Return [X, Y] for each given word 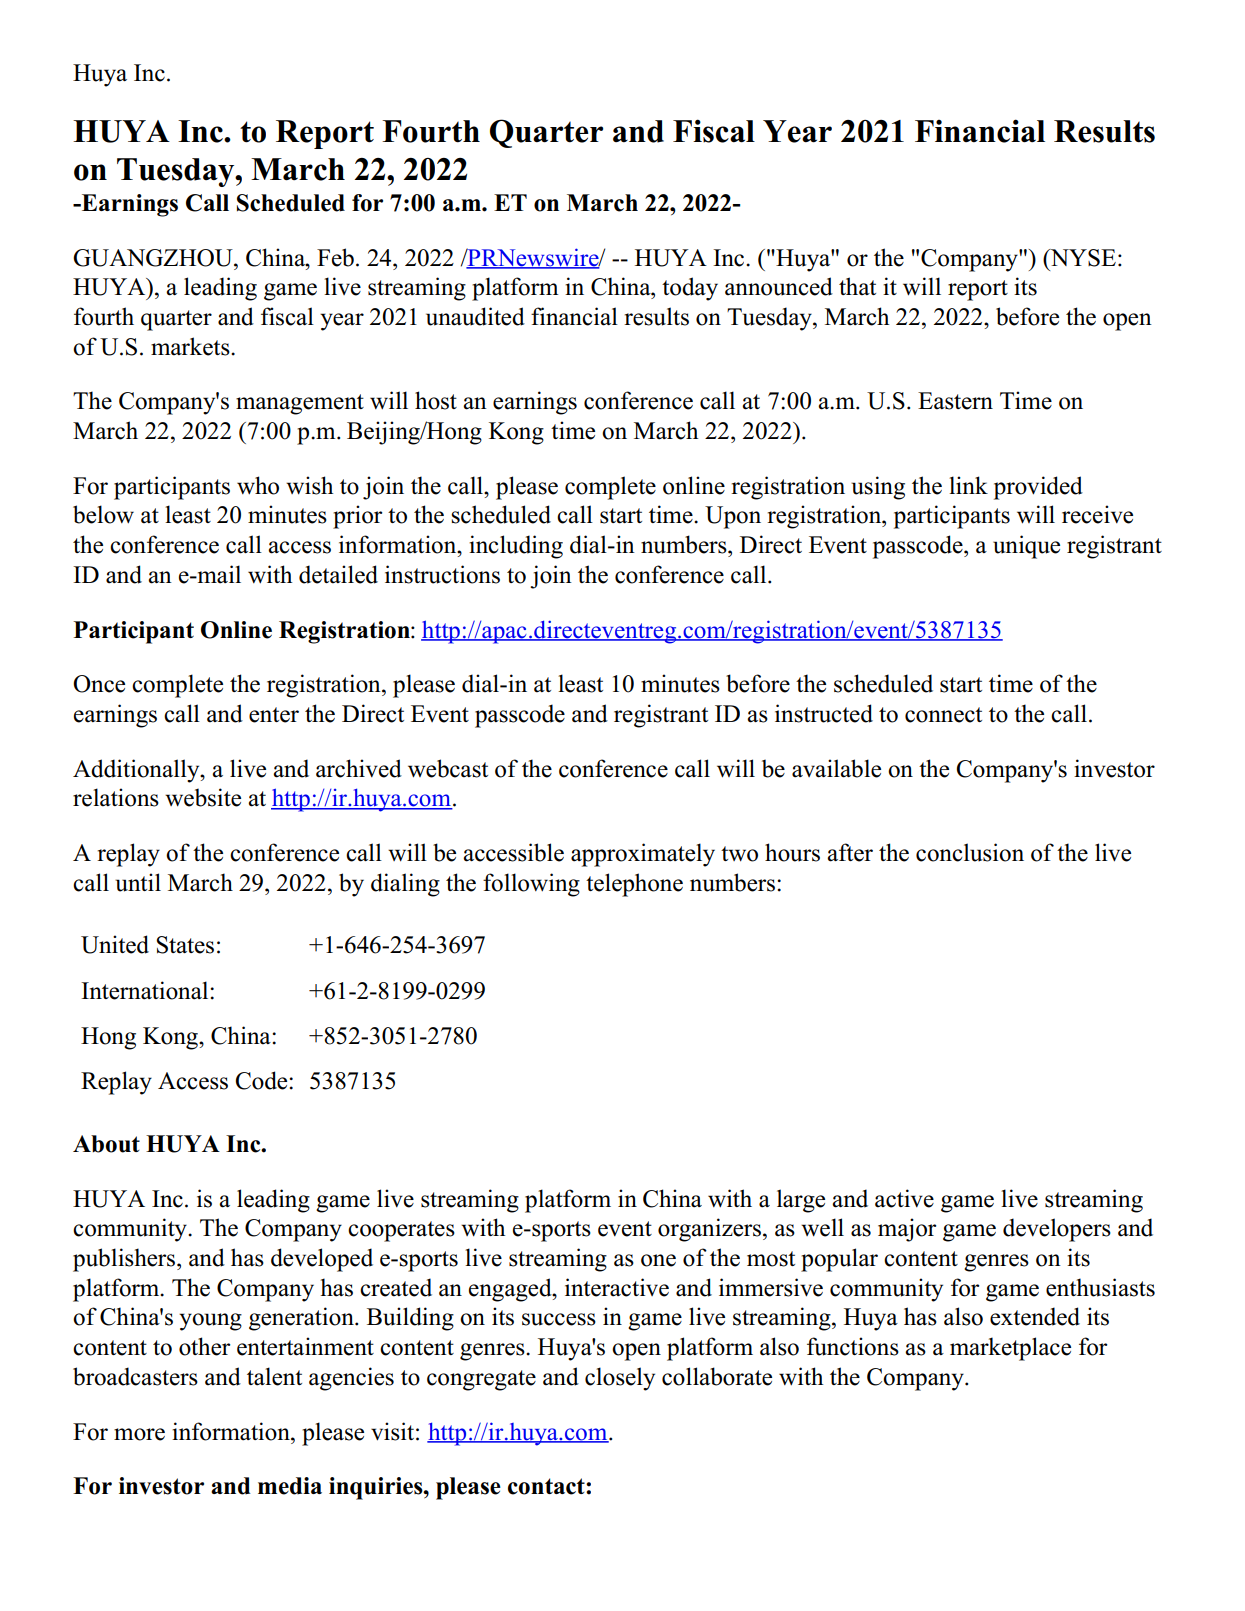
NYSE [1082, 258]
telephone [634, 885]
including [516, 547]
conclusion [970, 852]
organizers [711, 1230]
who [258, 485]
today [690, 289]
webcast [448, 768]
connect [943, 715]
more [139, 1434]
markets [191, 346]
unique [1026, 547]
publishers [125, 1260]
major [907, 1230]
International [146, 990]
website [203, 797]
